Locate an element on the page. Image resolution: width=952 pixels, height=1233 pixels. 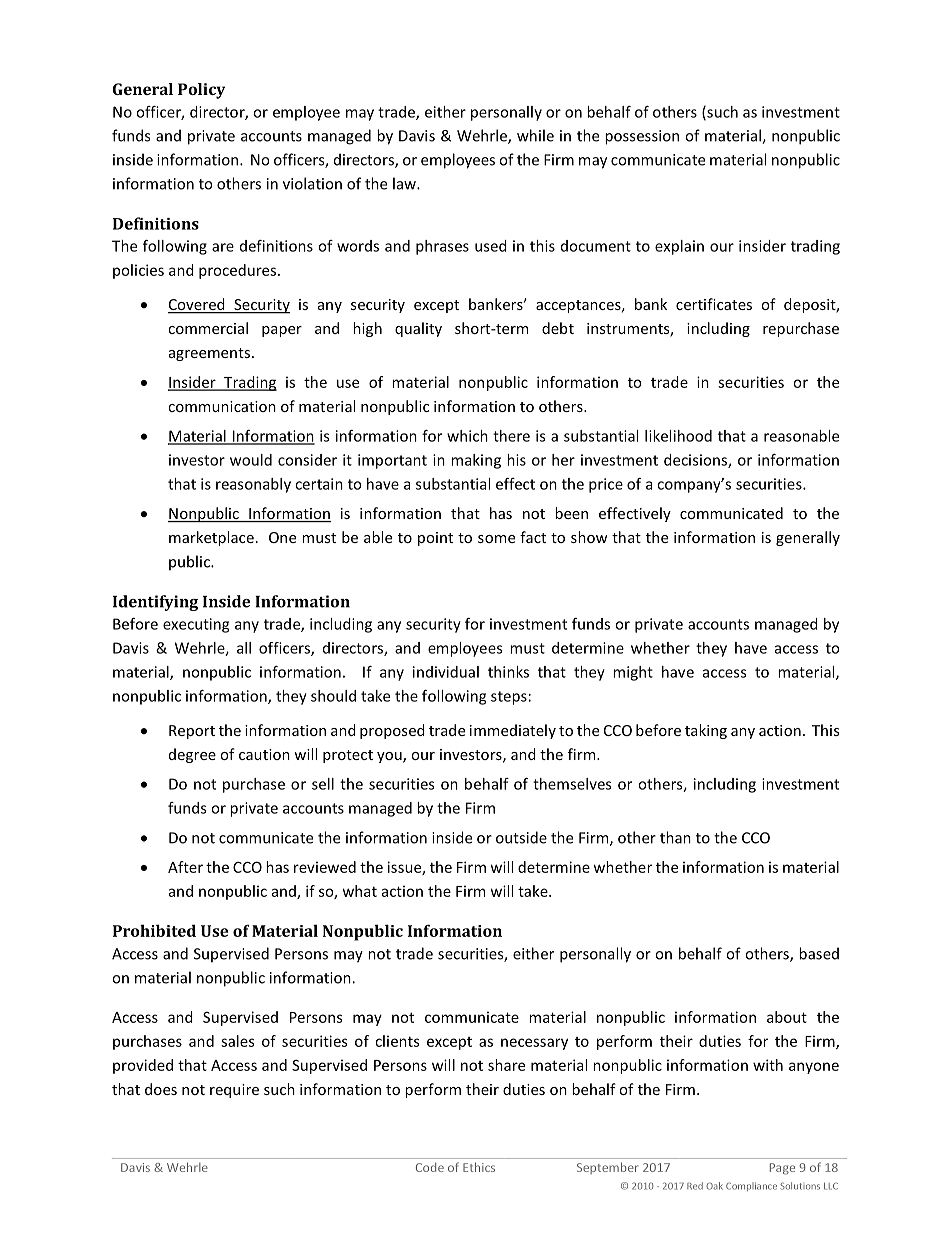
might is located at coordinates (633, 673).
